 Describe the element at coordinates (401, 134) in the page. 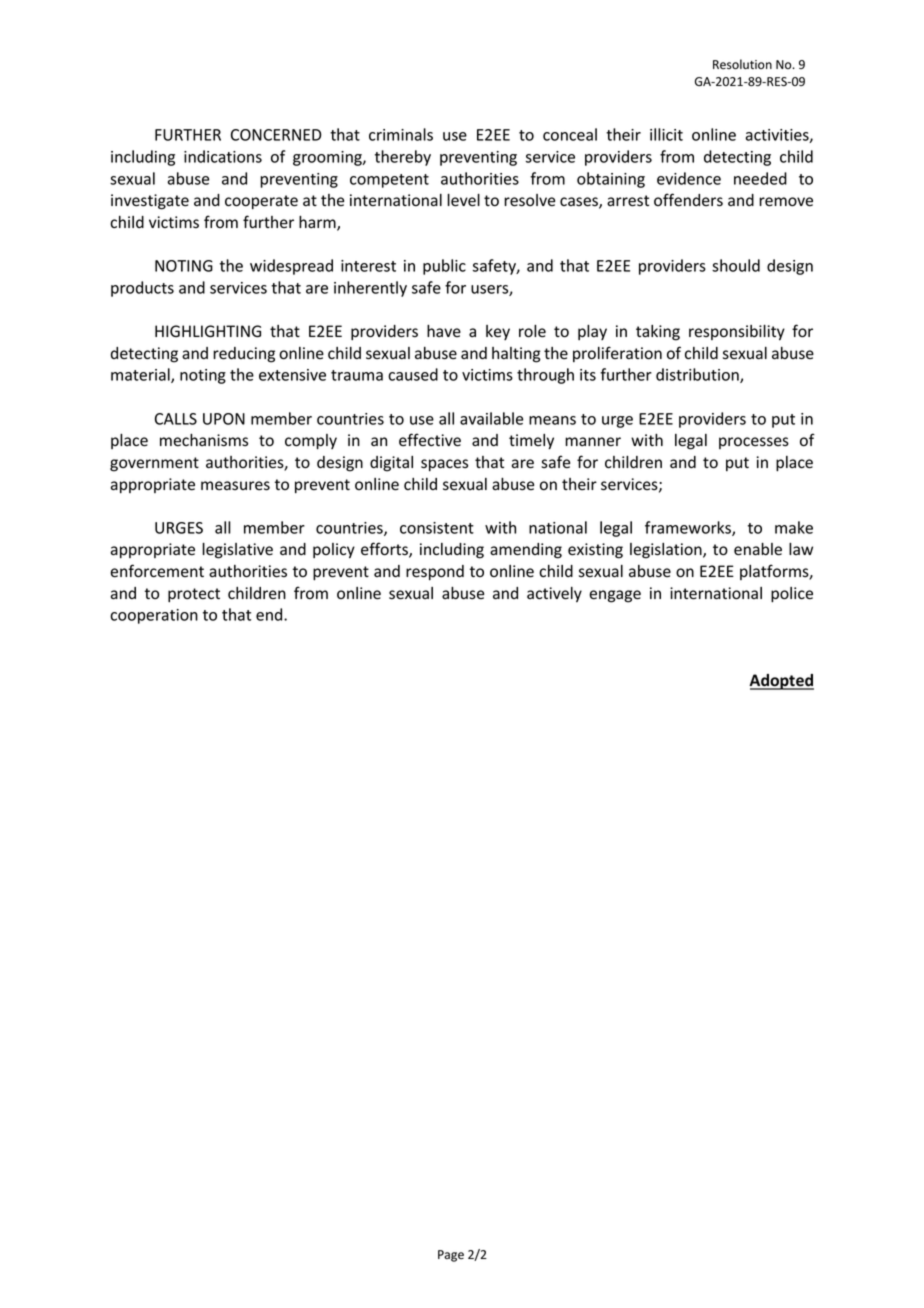

I see `criminals` at that location.
